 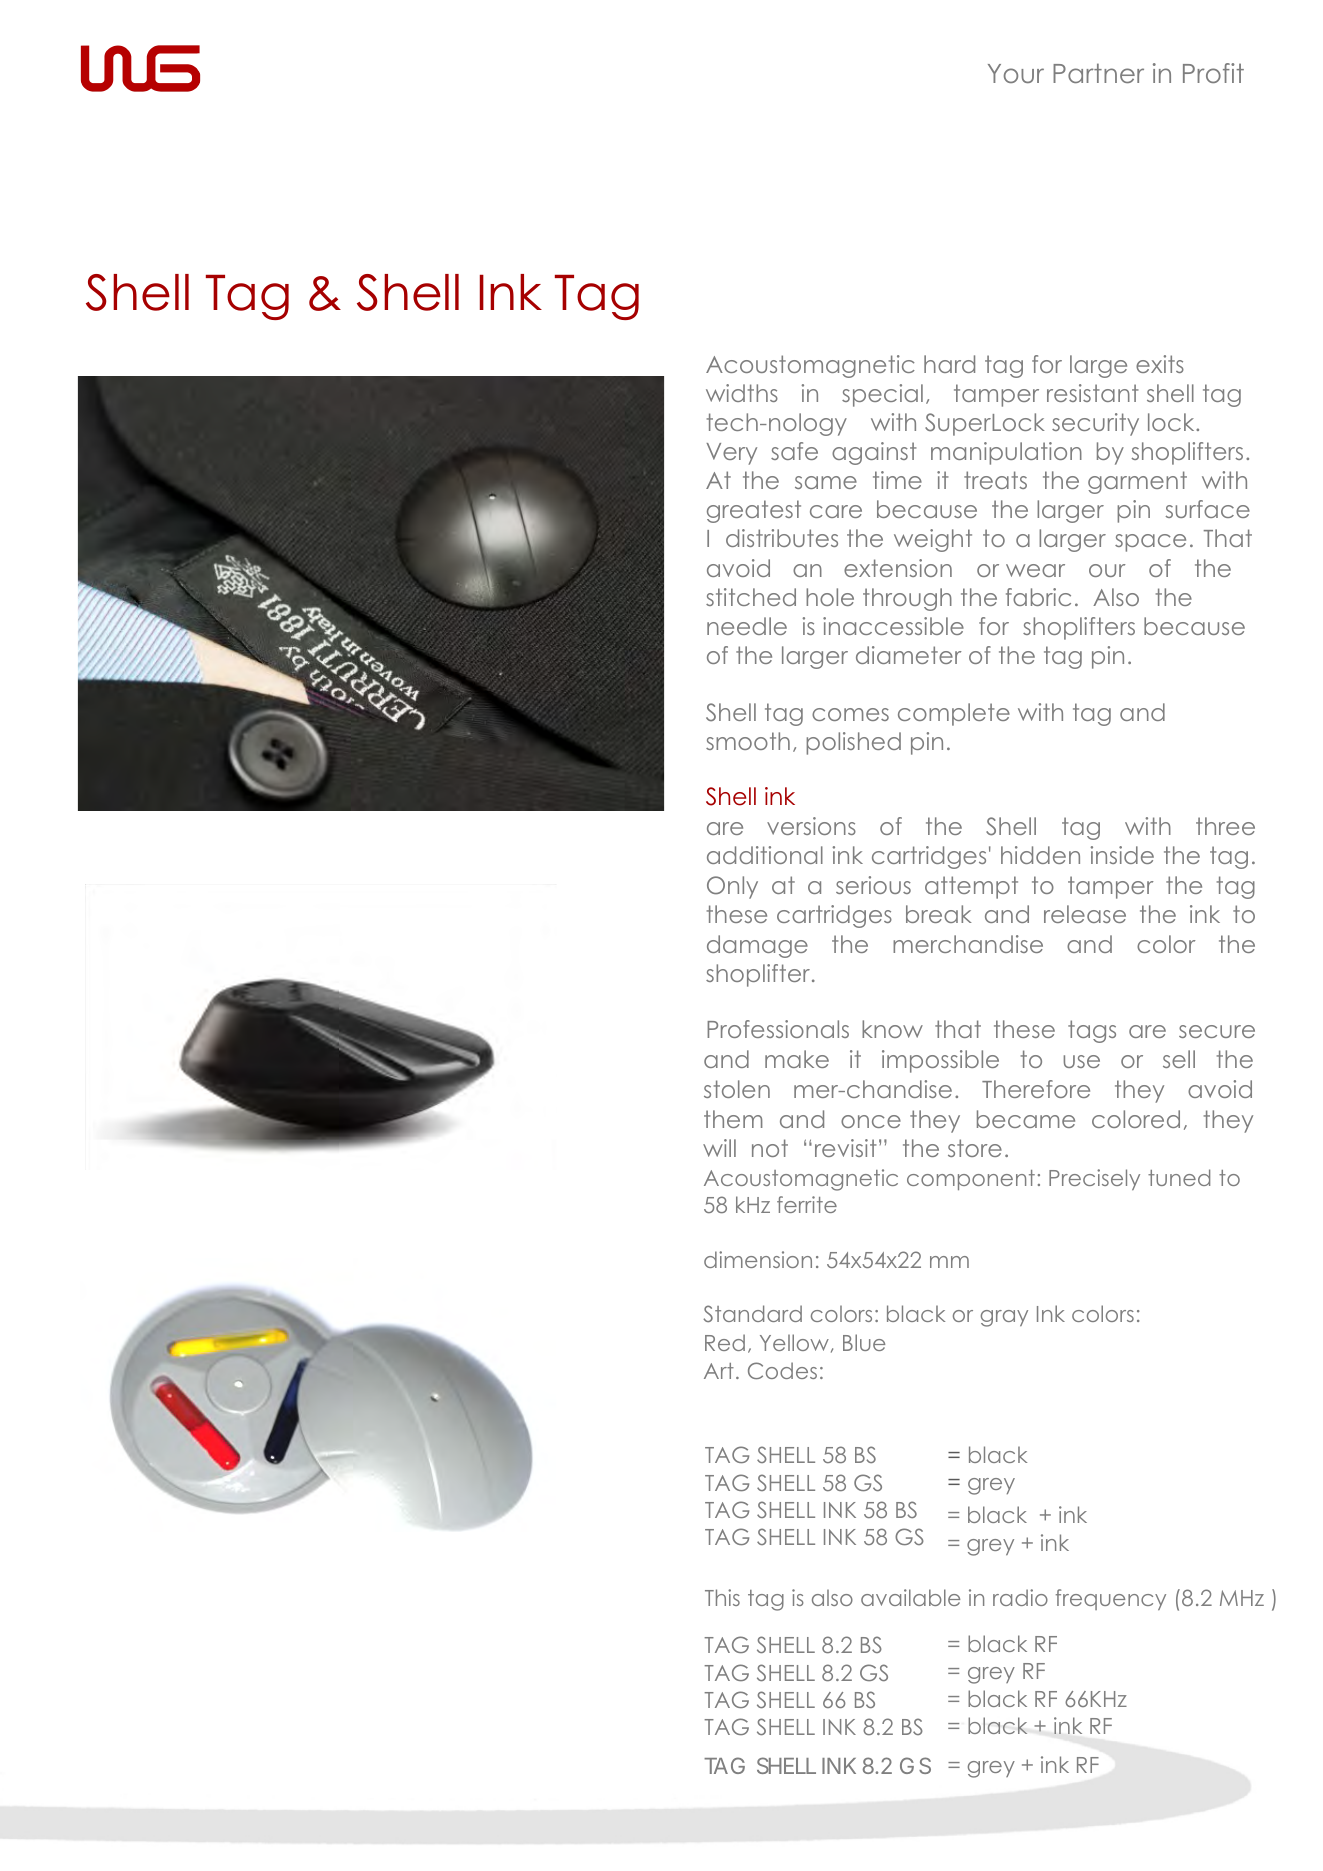 I want to click on safe, so click(x=794, y=451).
